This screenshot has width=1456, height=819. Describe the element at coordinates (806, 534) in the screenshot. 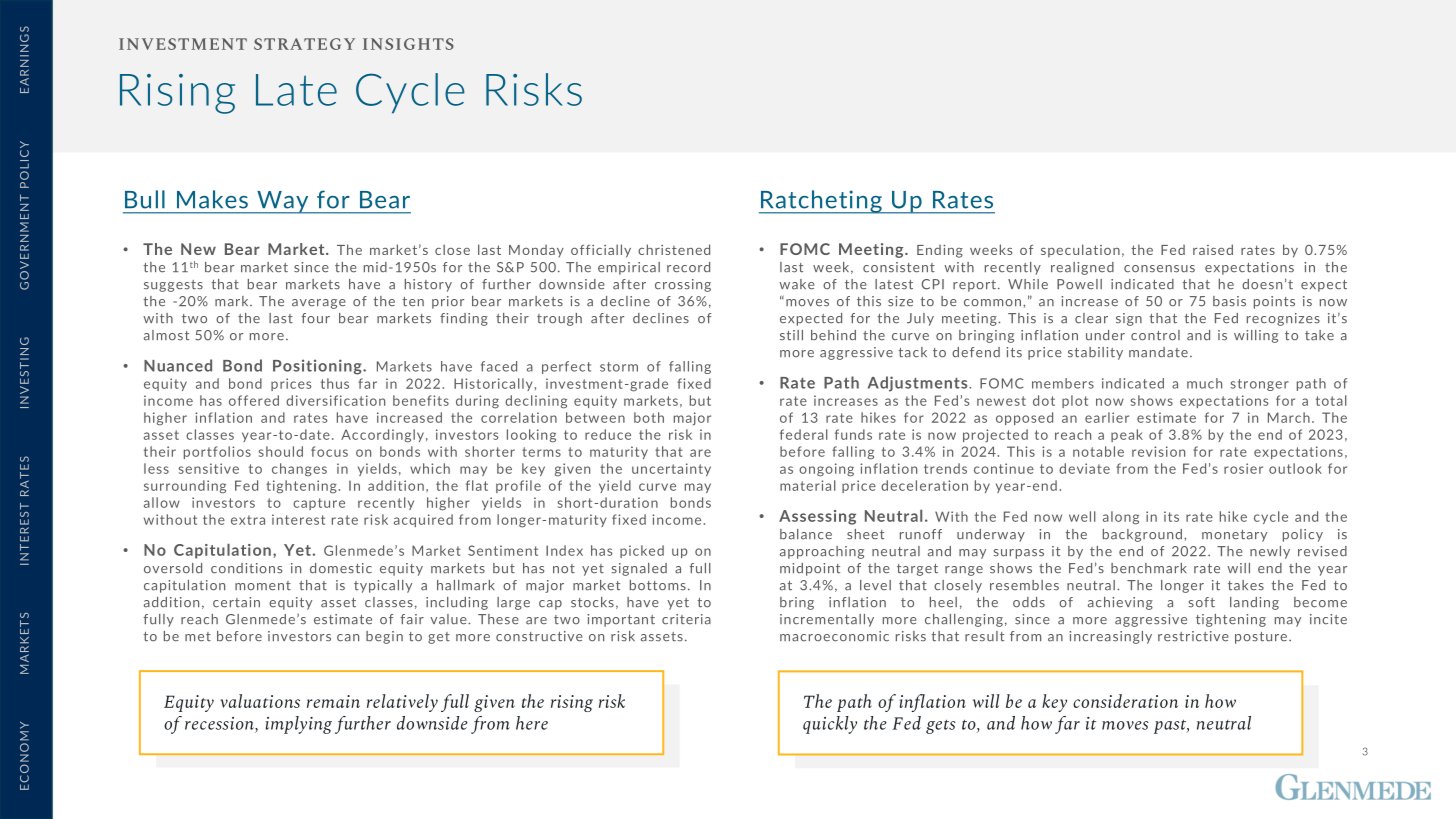

I see `balance` at that location.
